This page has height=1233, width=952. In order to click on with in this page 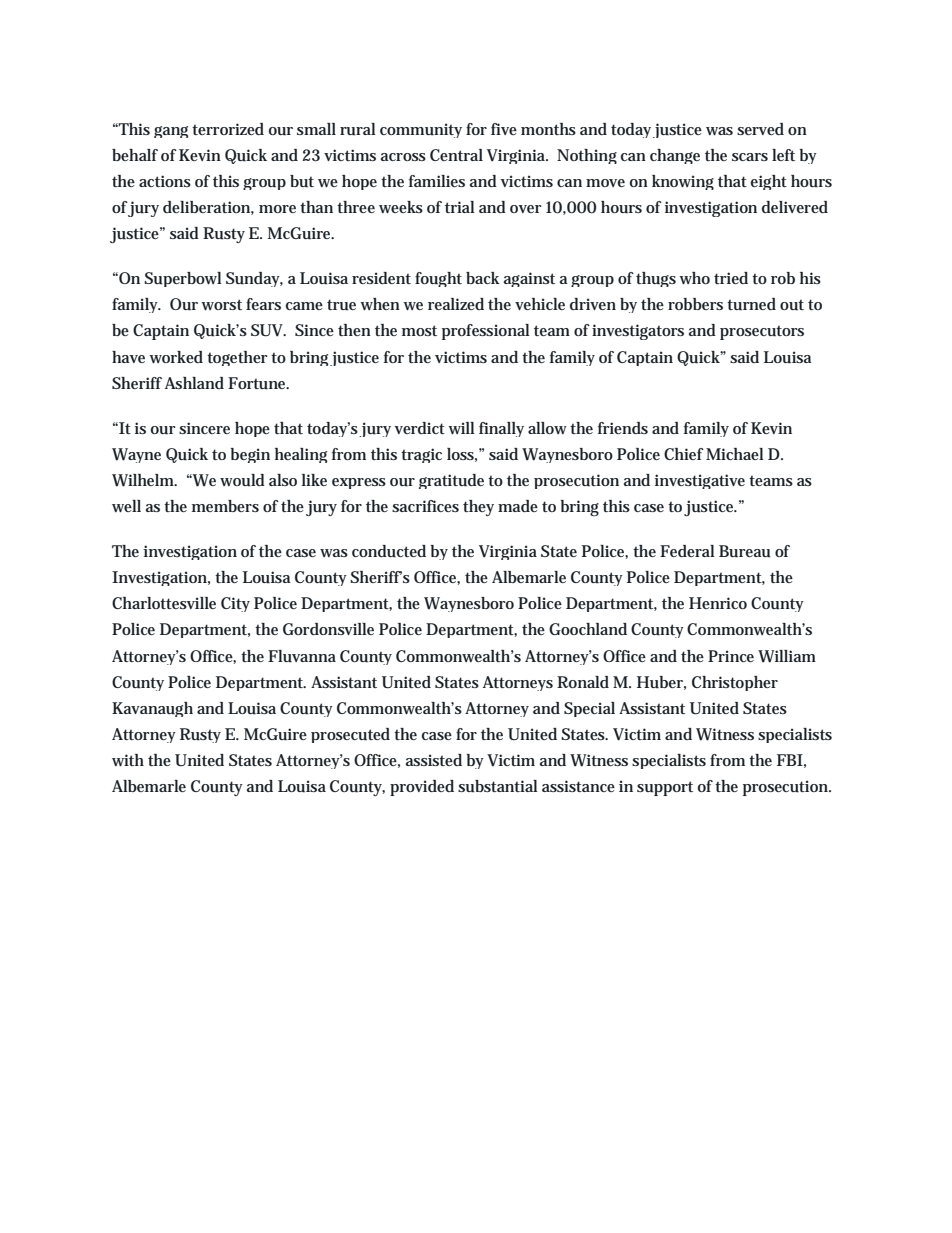, I will do `click(128, 760)`.
